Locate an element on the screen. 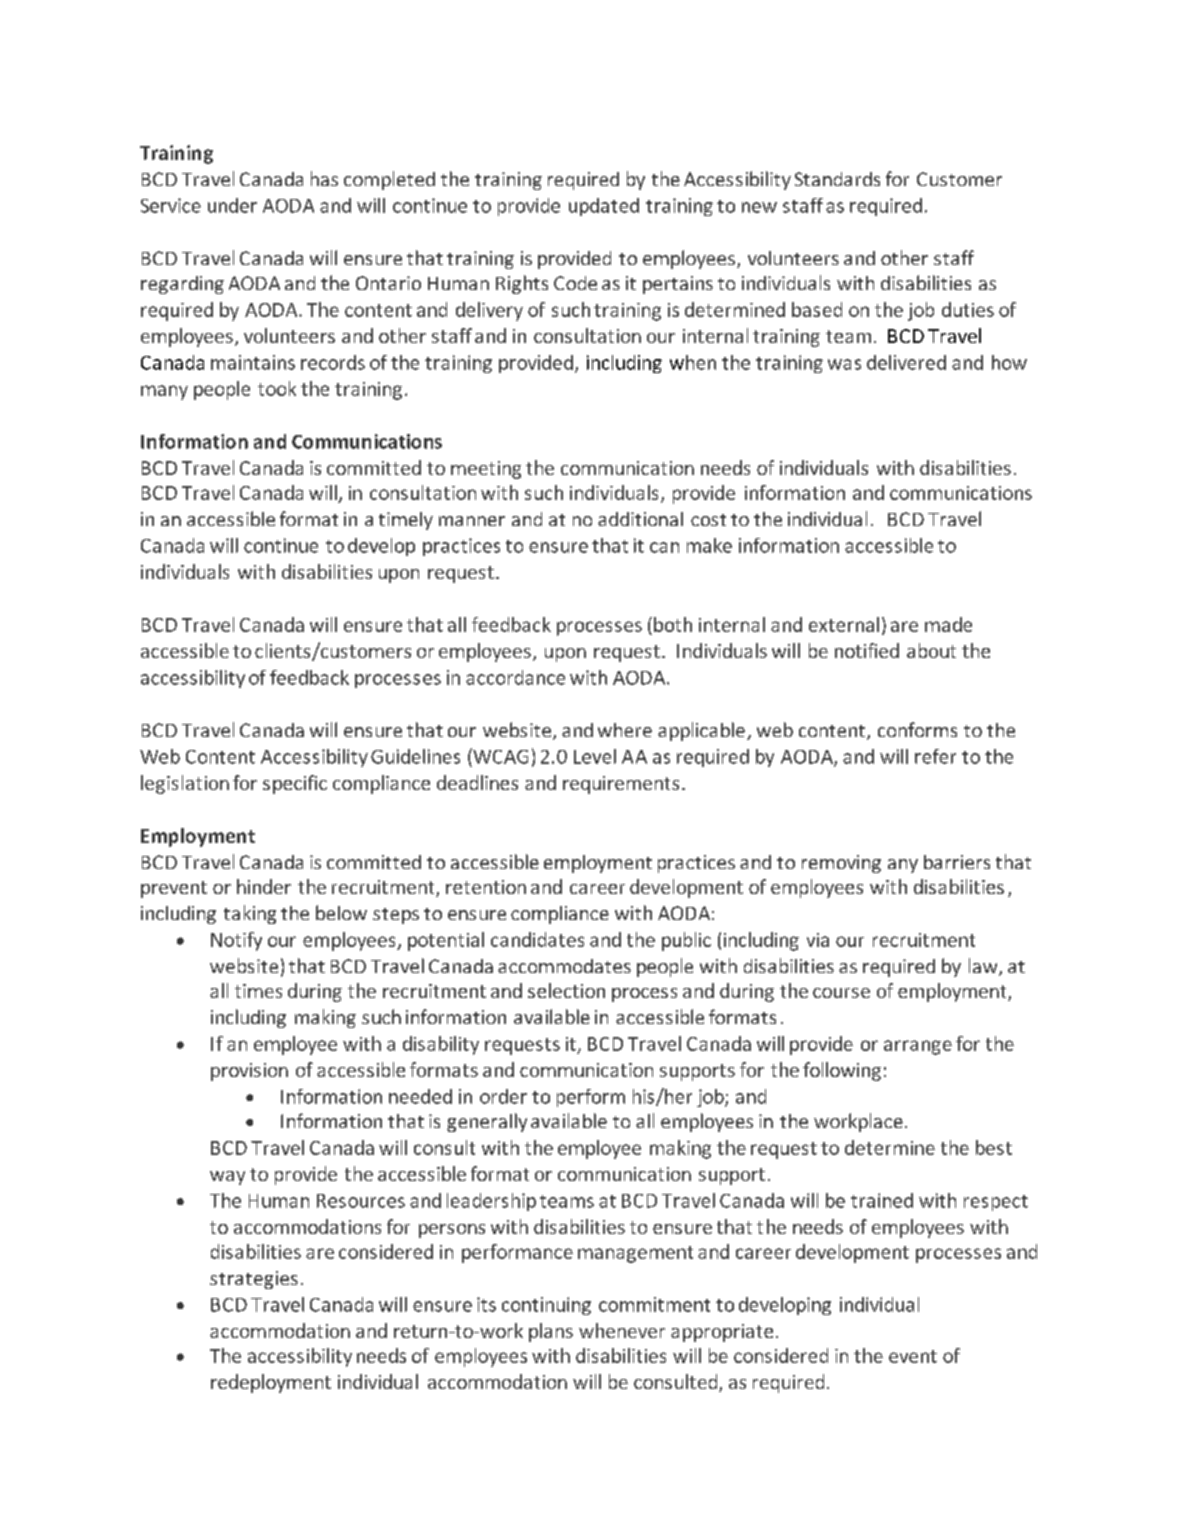 The width and height of the screenshot is (1186, 1535). under is located at coordinates (232, 205).
